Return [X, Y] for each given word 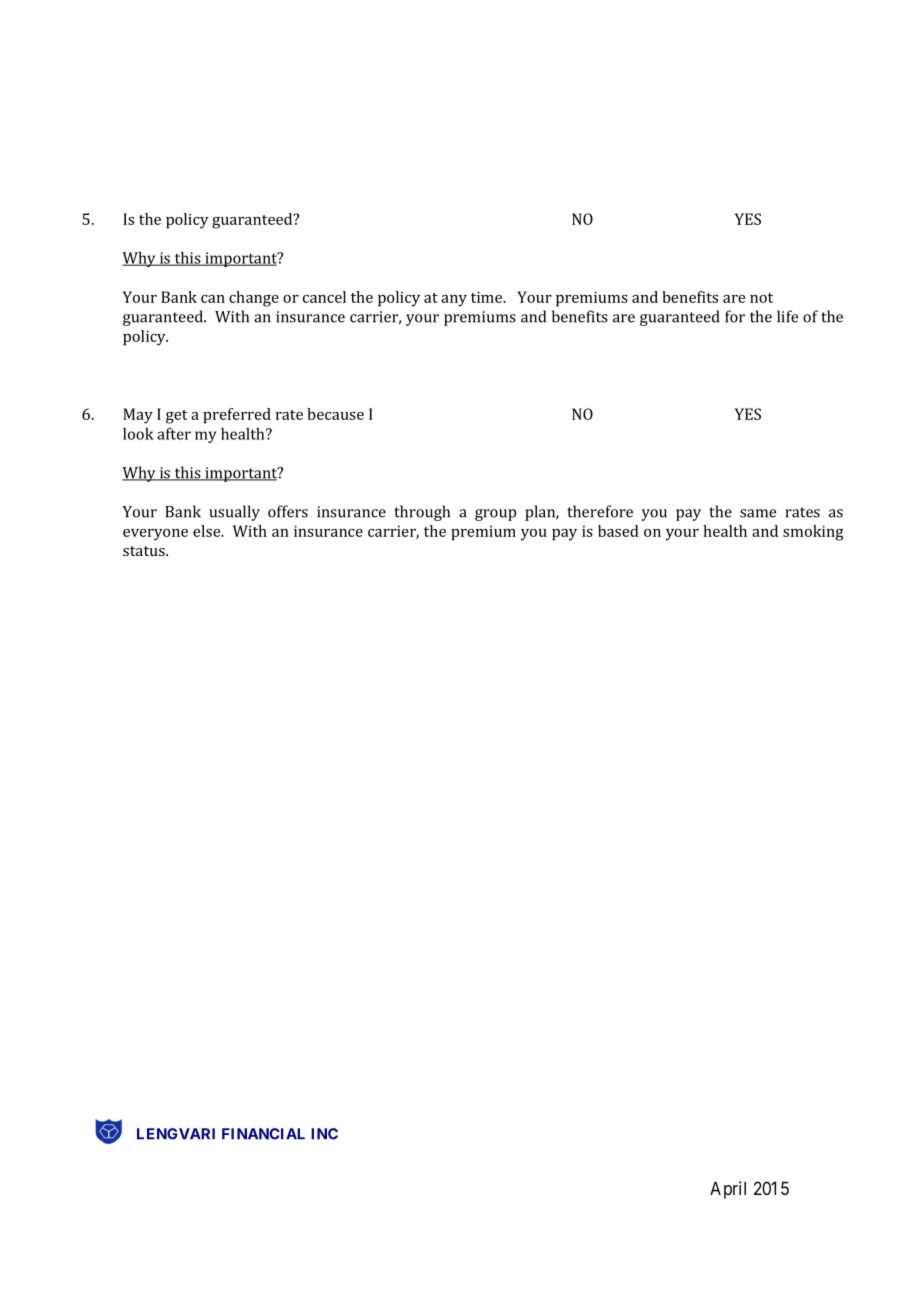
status [145, 551]
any [454, 301]
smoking [813, 533]
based [618, 531]
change [254, 299]
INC [324, 1134]
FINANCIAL [263, 1134]
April [728, 1190]
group [495, 515]
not [761, 298]
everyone [155, 535]
